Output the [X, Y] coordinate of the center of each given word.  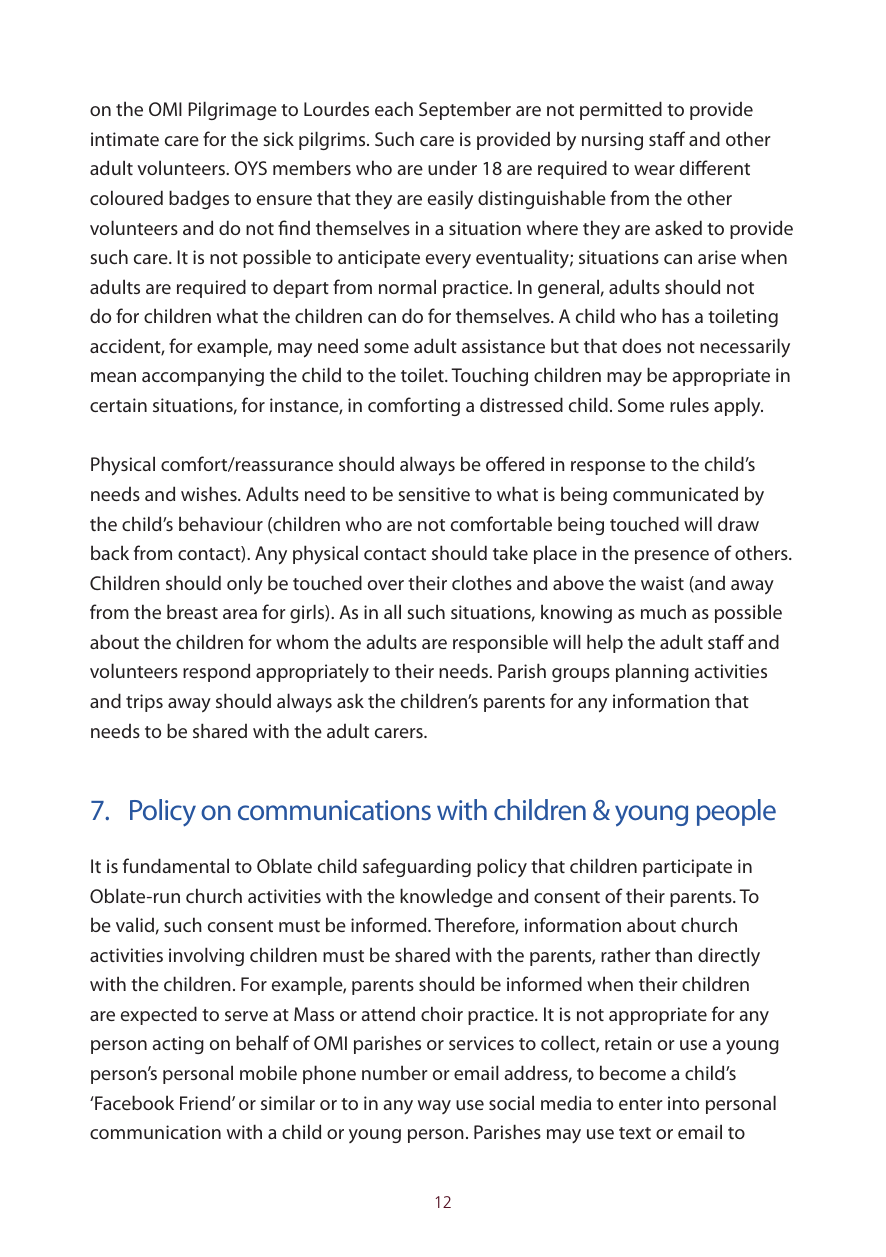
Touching [489, 376]
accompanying [203, 377]
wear [654, 170]
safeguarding [417, 867]
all [392, 611]
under [452, 167]
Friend [206, 1102]
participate [687, 868]
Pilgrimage [232, 110]
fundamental [176, 865]
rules [689, 404]
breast [192, 611]
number [395, 1072]
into [683, 1103]
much [663, 611]
